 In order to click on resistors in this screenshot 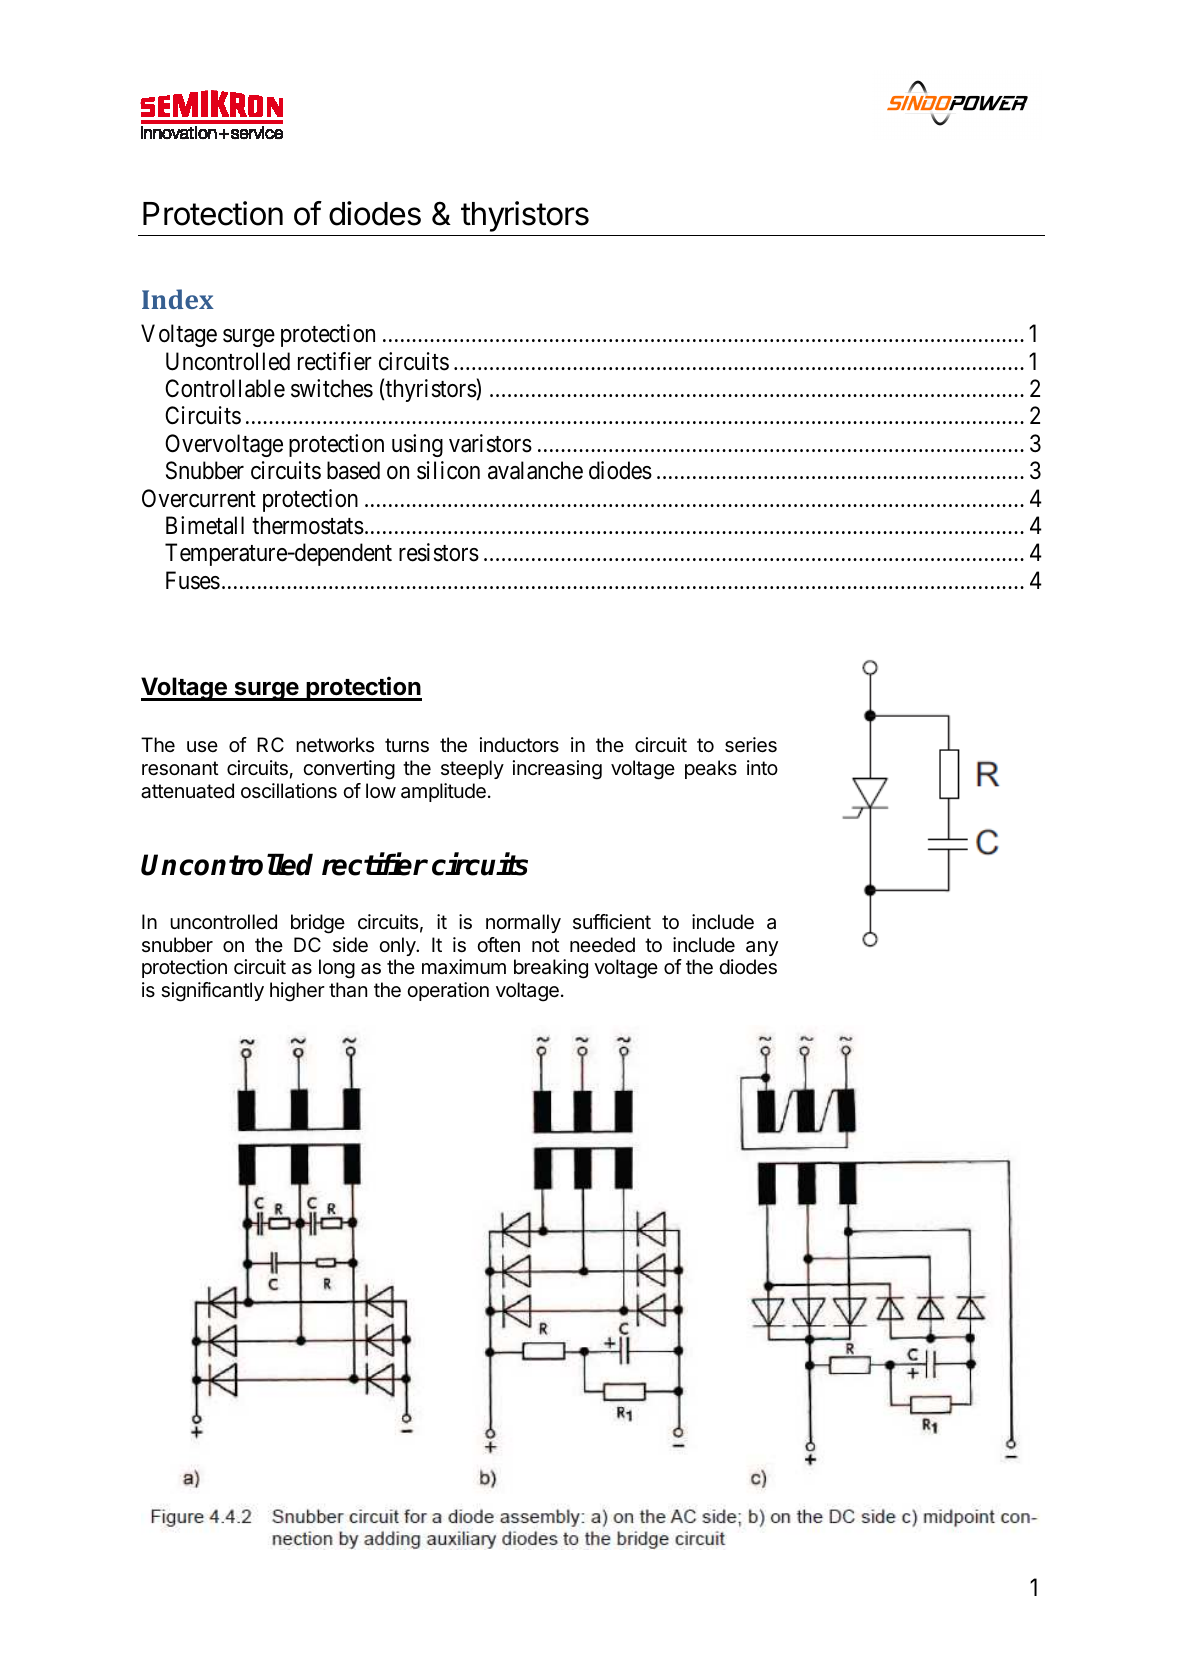, I will do `click(439, 552)`.
